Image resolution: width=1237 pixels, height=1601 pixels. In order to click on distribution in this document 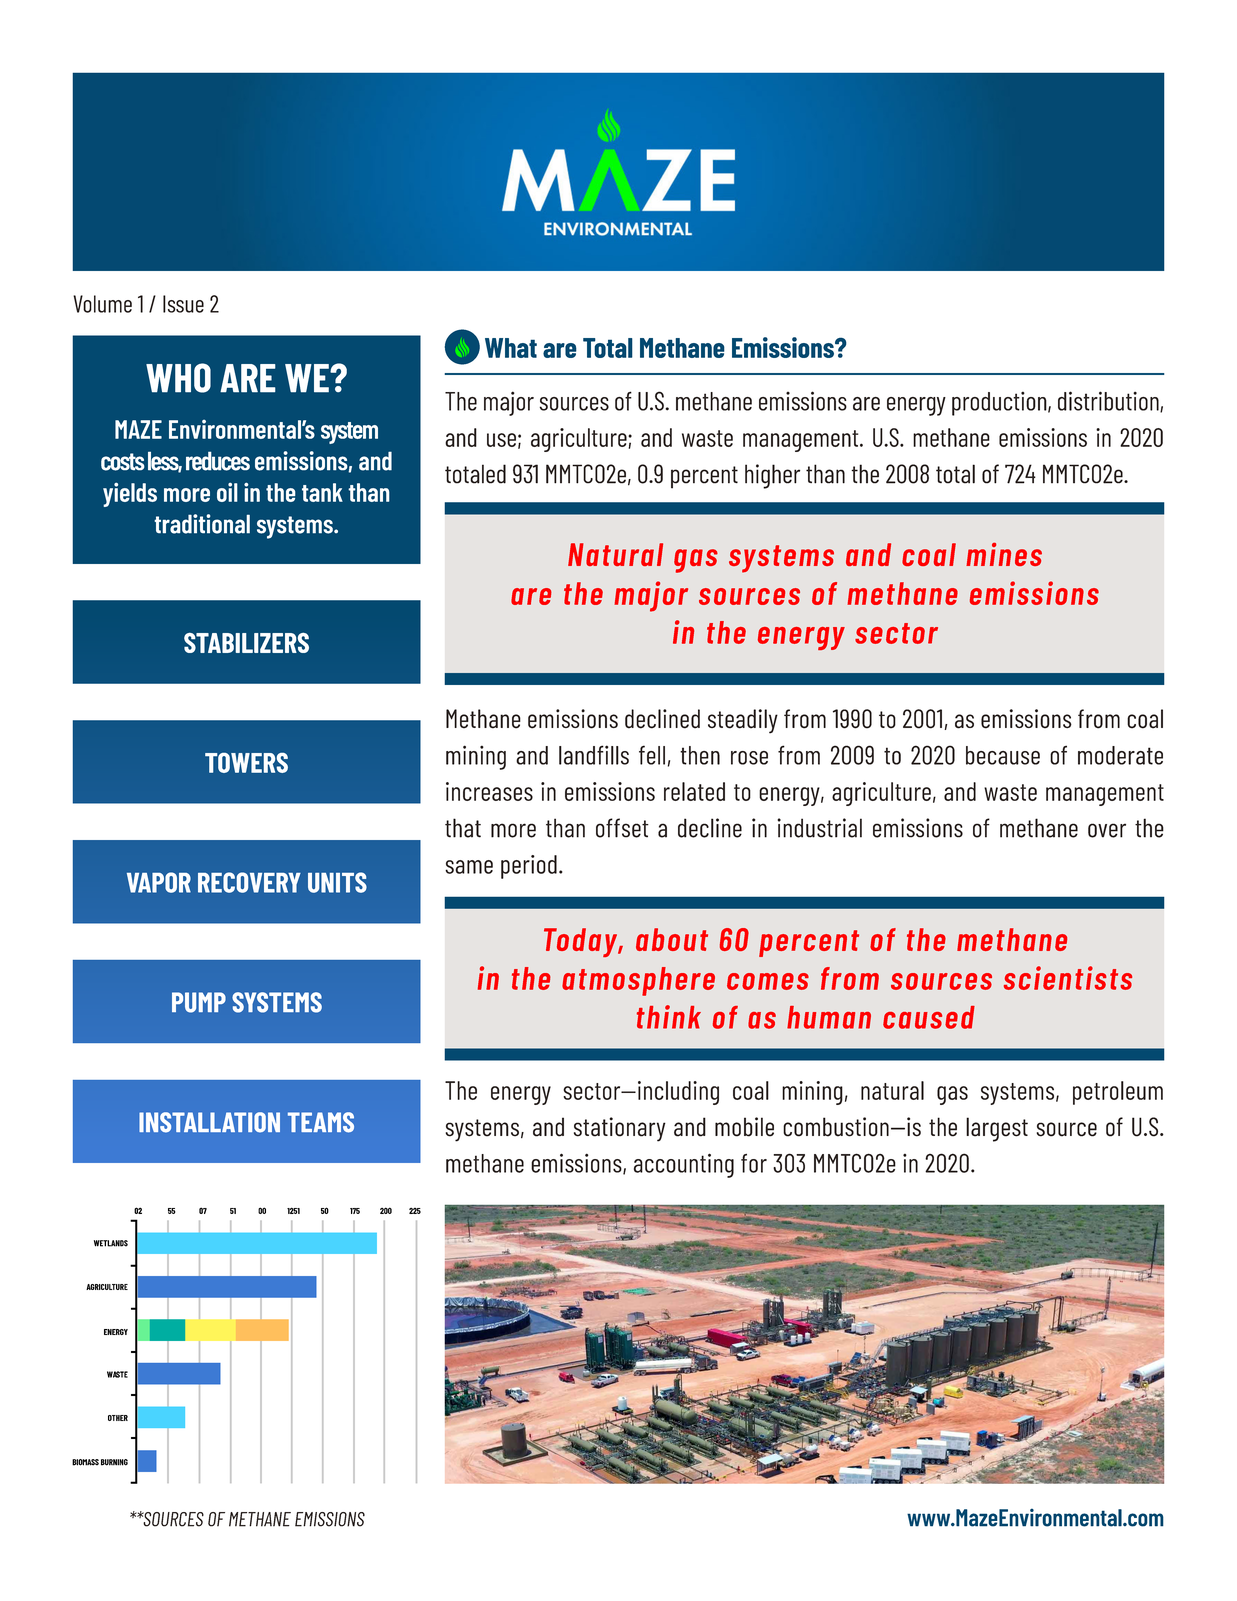, I will do `click(1109, 401)`.
